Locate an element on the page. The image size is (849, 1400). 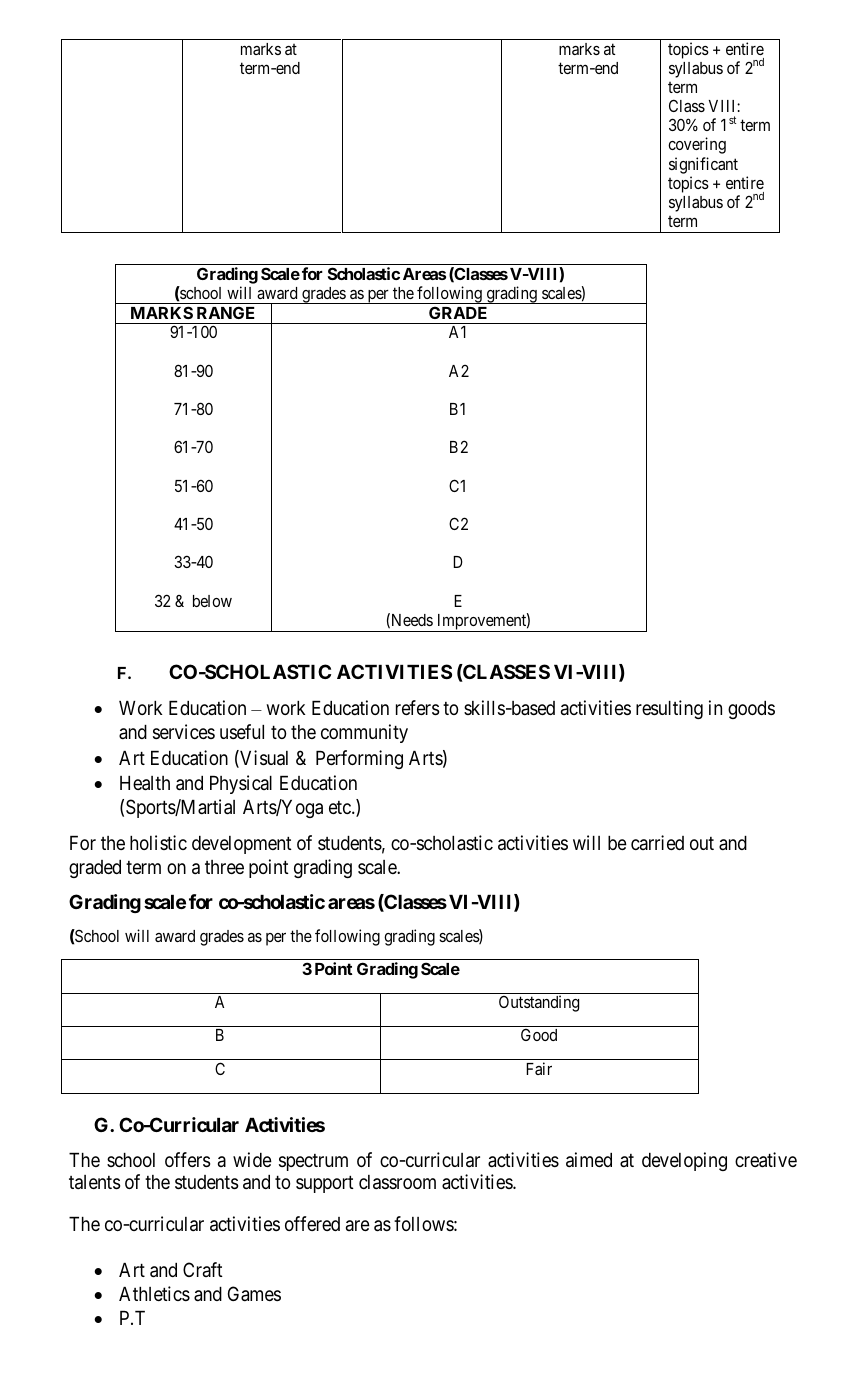
refers is located at coordinates (417, 707).
